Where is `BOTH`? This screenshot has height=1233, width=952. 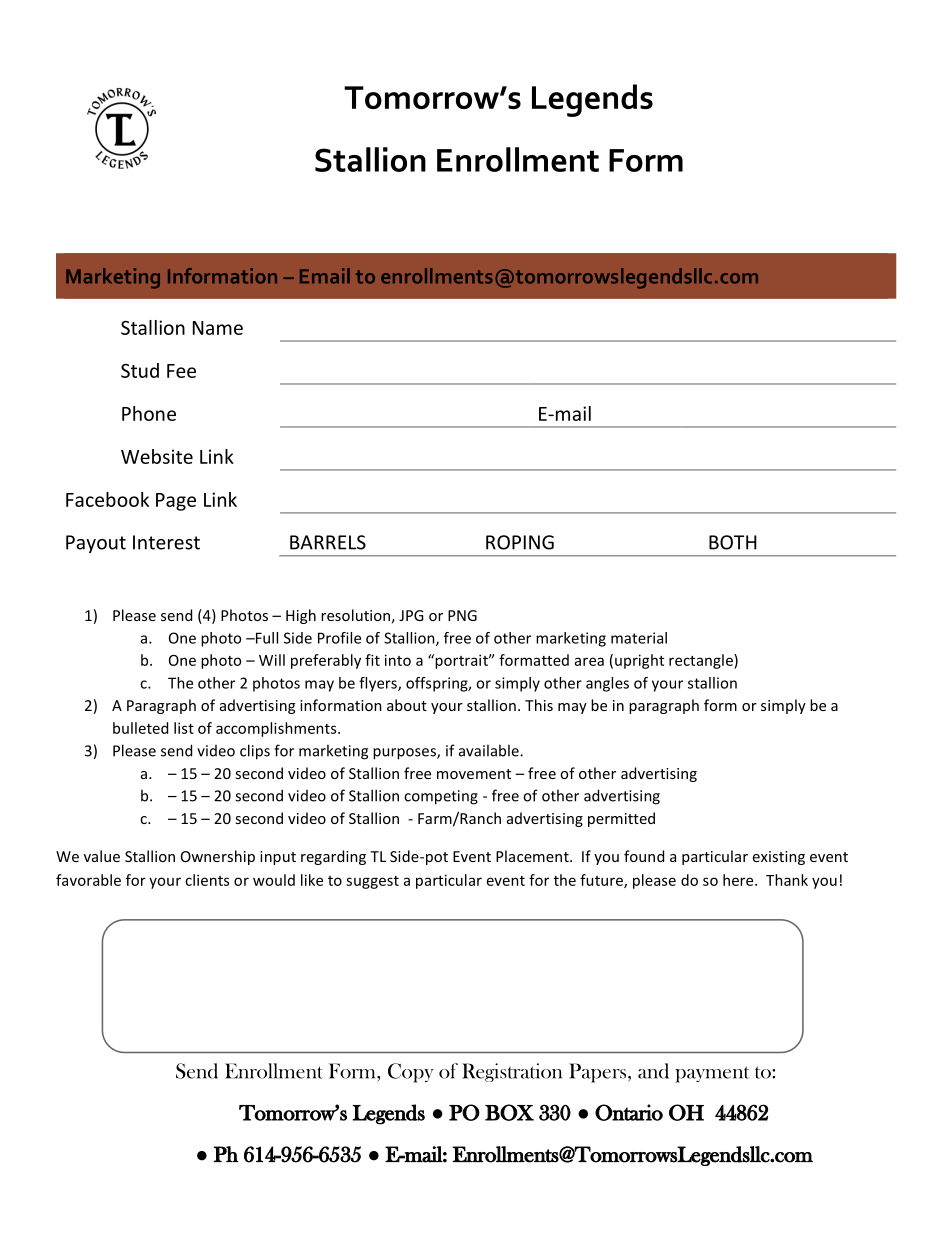 BOTH is located at coordinates (733, 542).
